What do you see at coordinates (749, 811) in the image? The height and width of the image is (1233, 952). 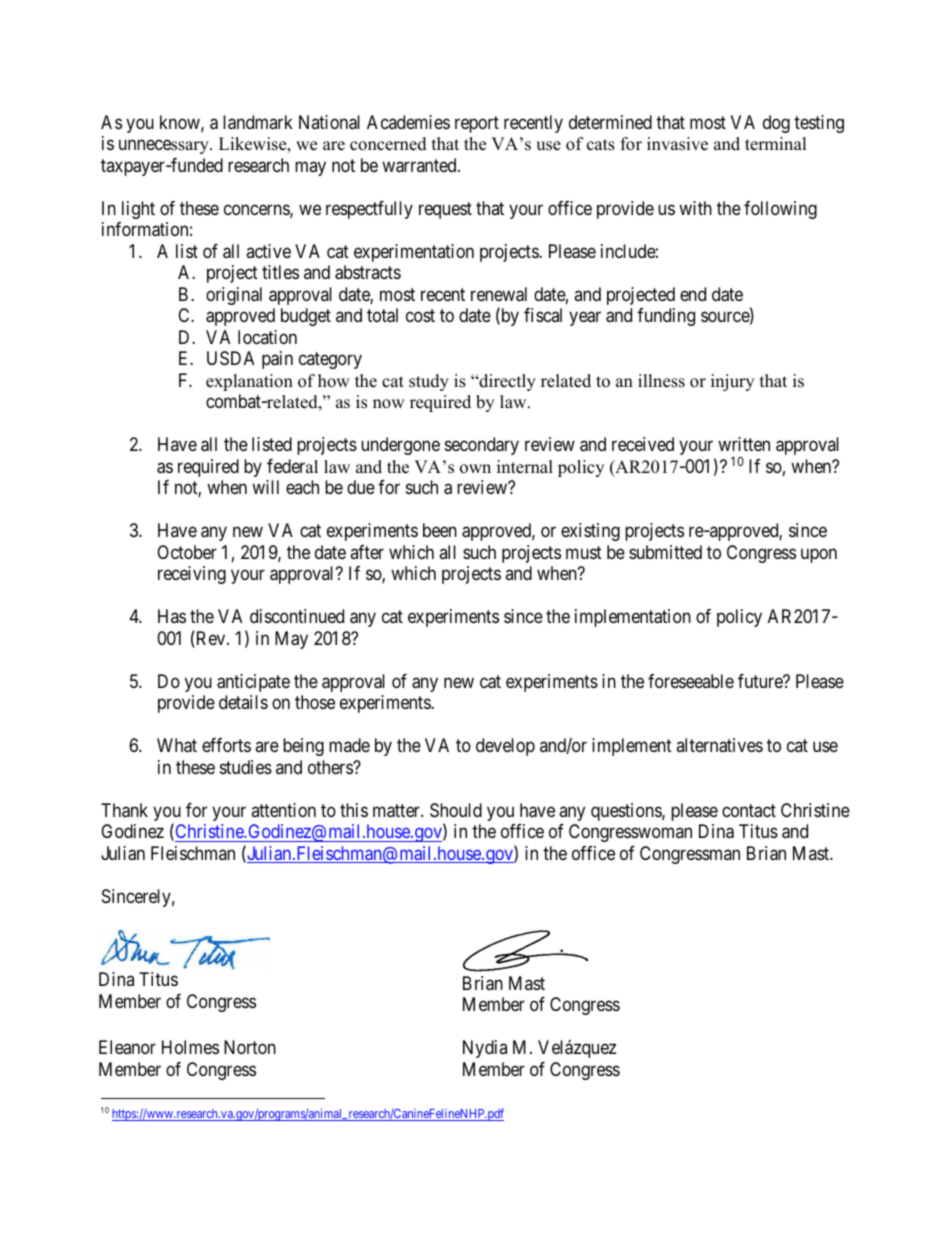 I see `contact` at bounding box center [749, 811].
